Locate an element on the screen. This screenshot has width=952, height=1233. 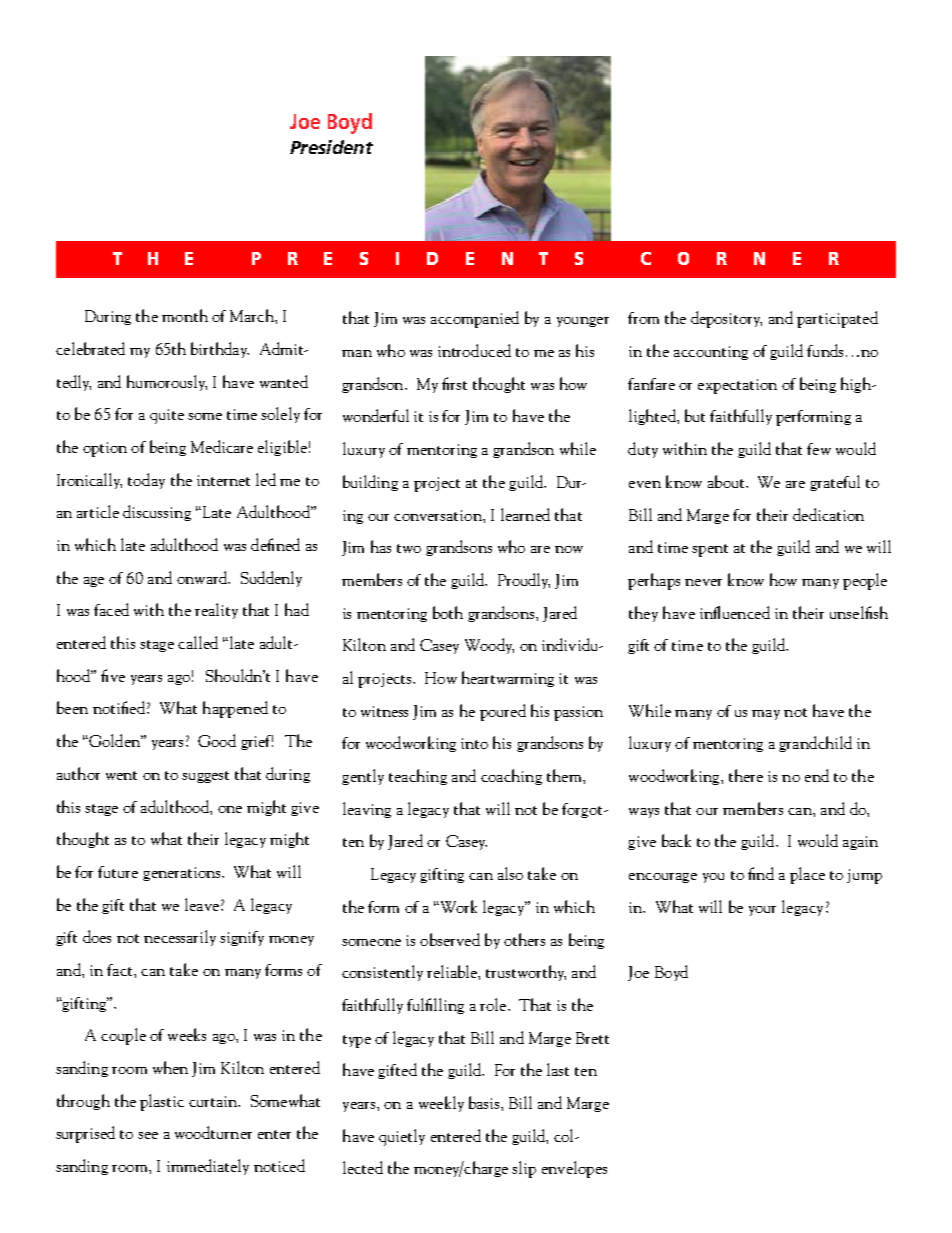
introduced is located at coordinates (474, 350).
